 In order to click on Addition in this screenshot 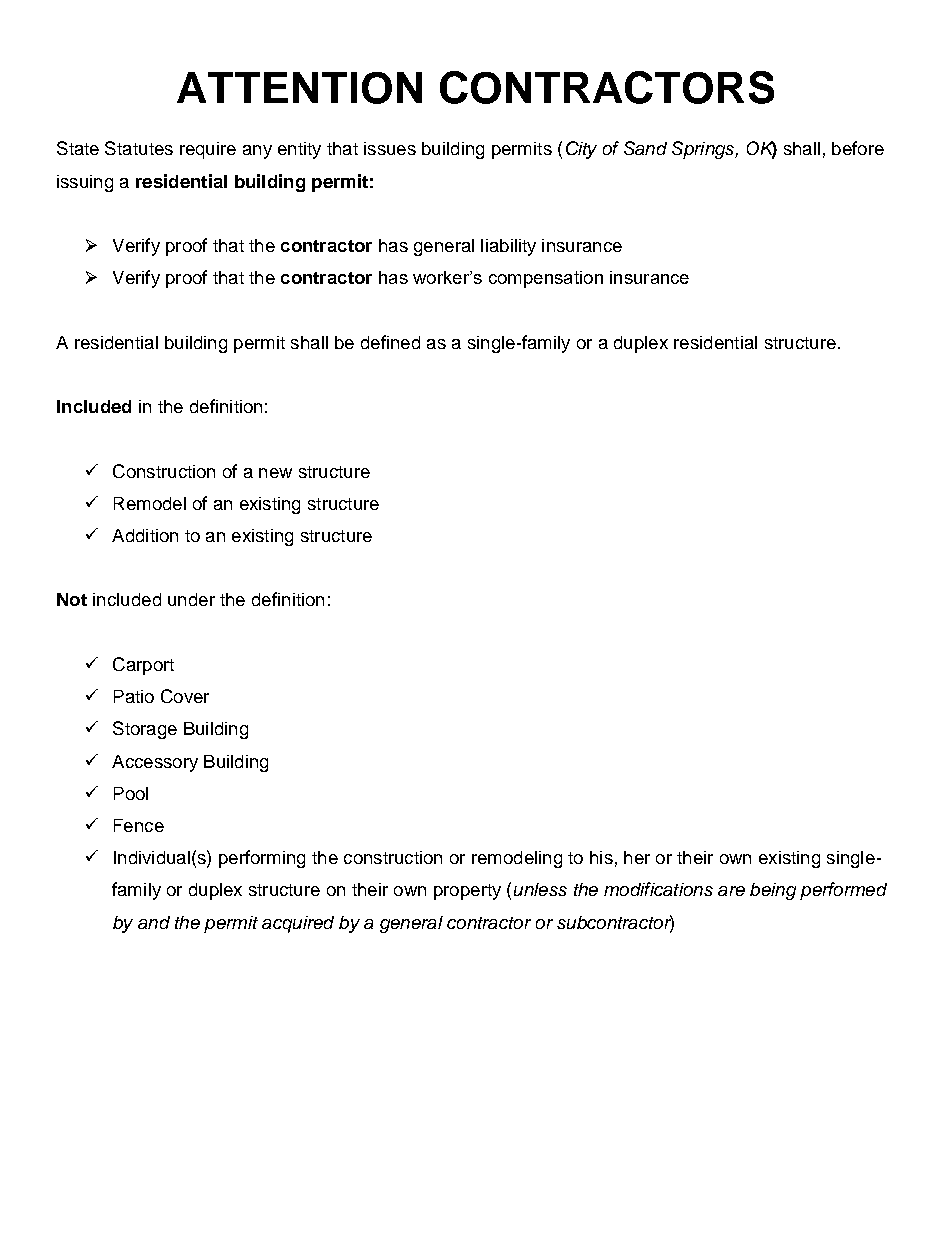, I will do `click(145, 535)`.
